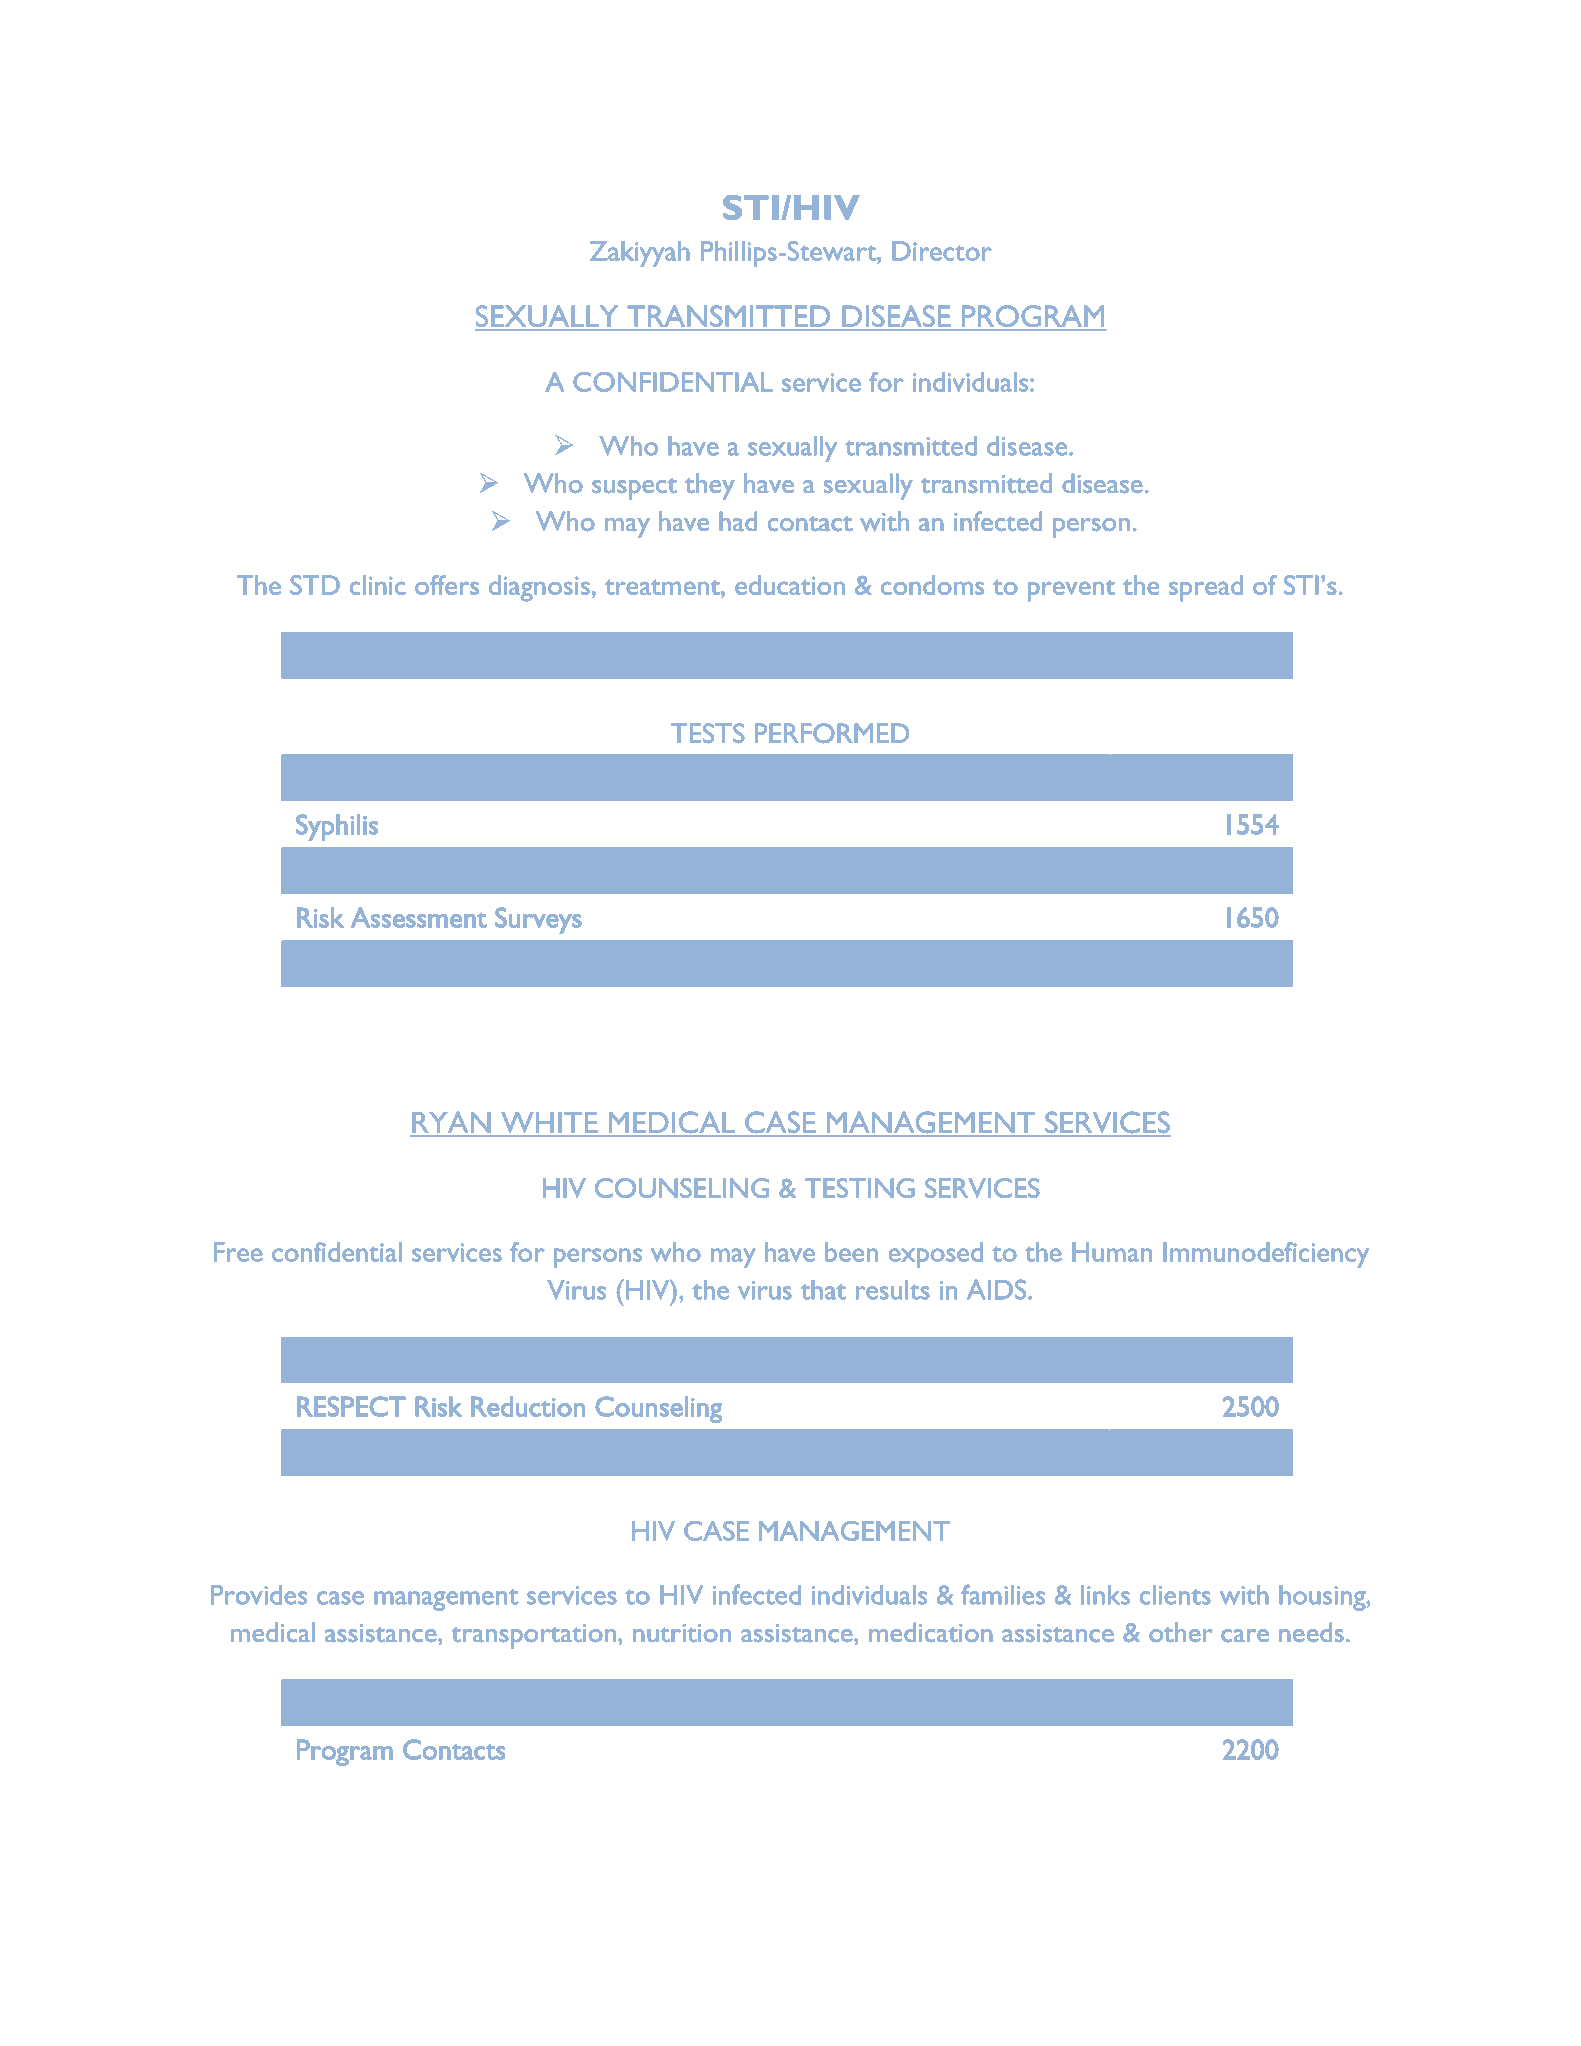  What do you see at coordinates (238, 1252) in the screenshot?
I see `Free` at bounding box center [238, 1252].
